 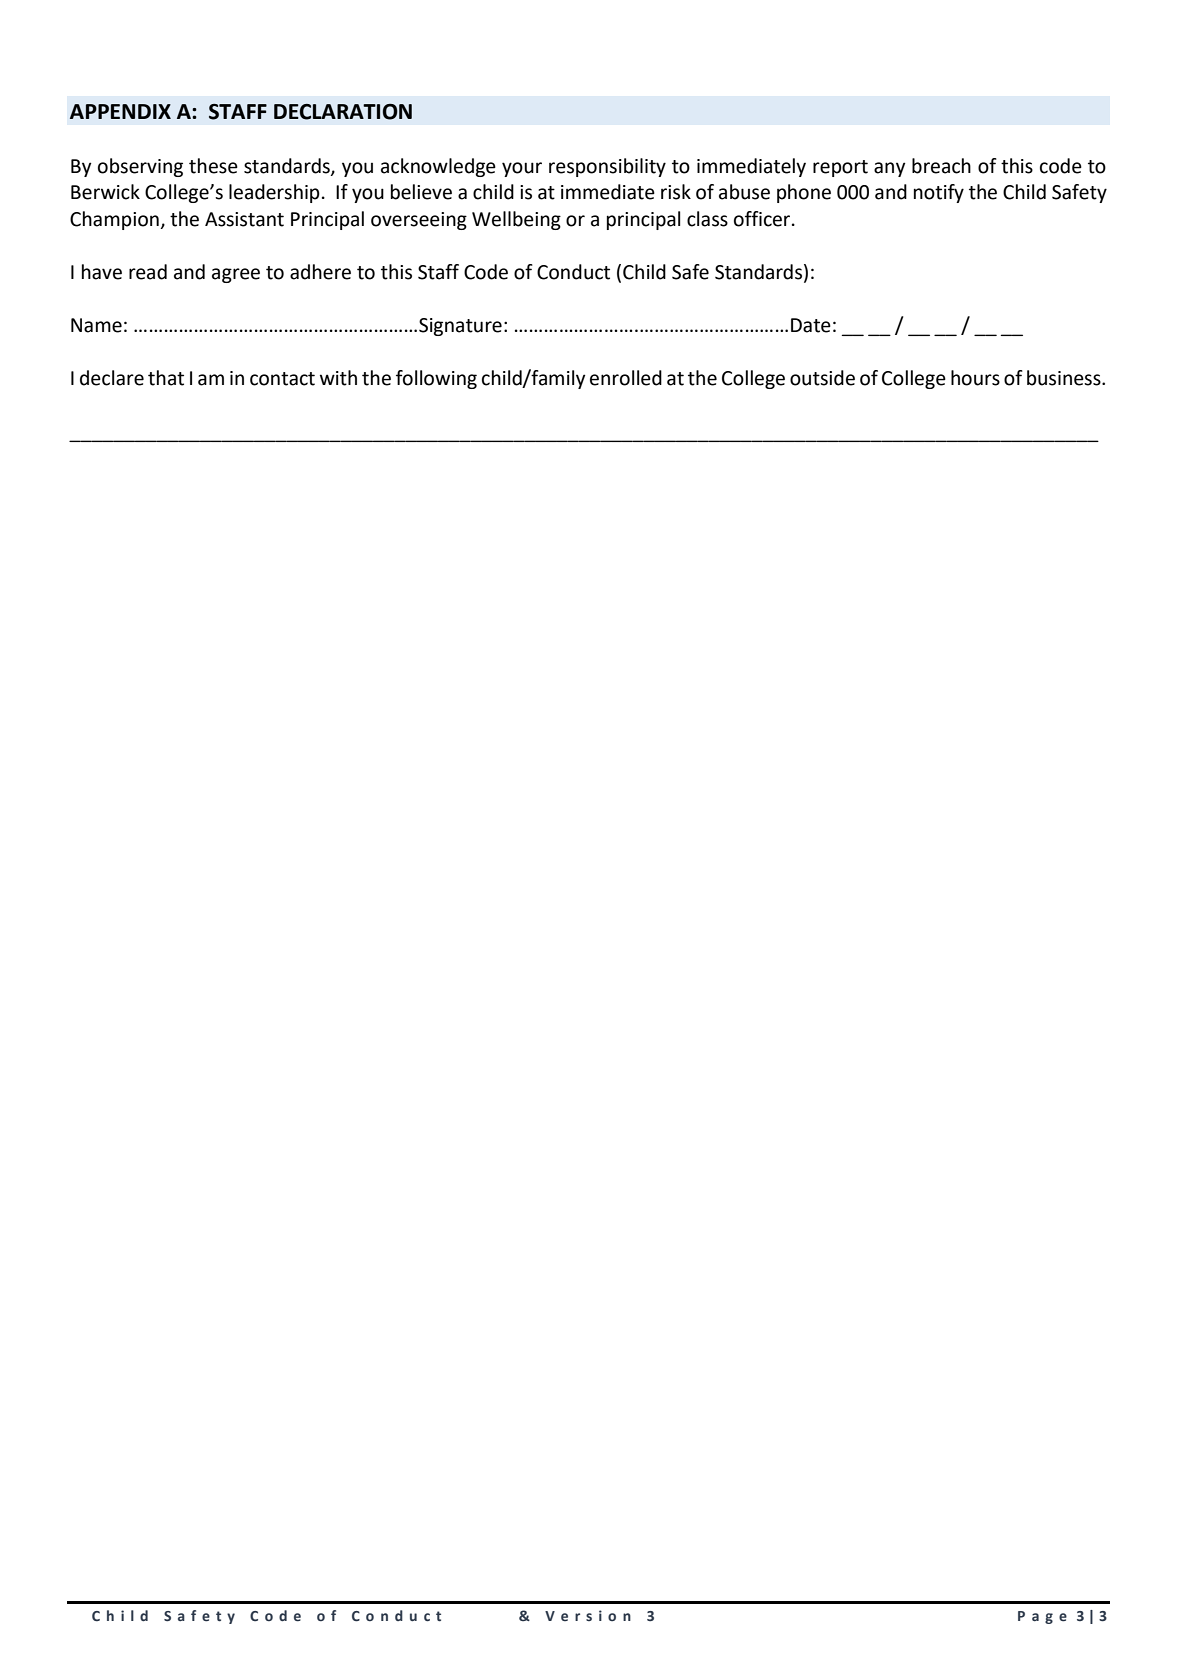 I want to click on breach, so click(x=941, y=166).
